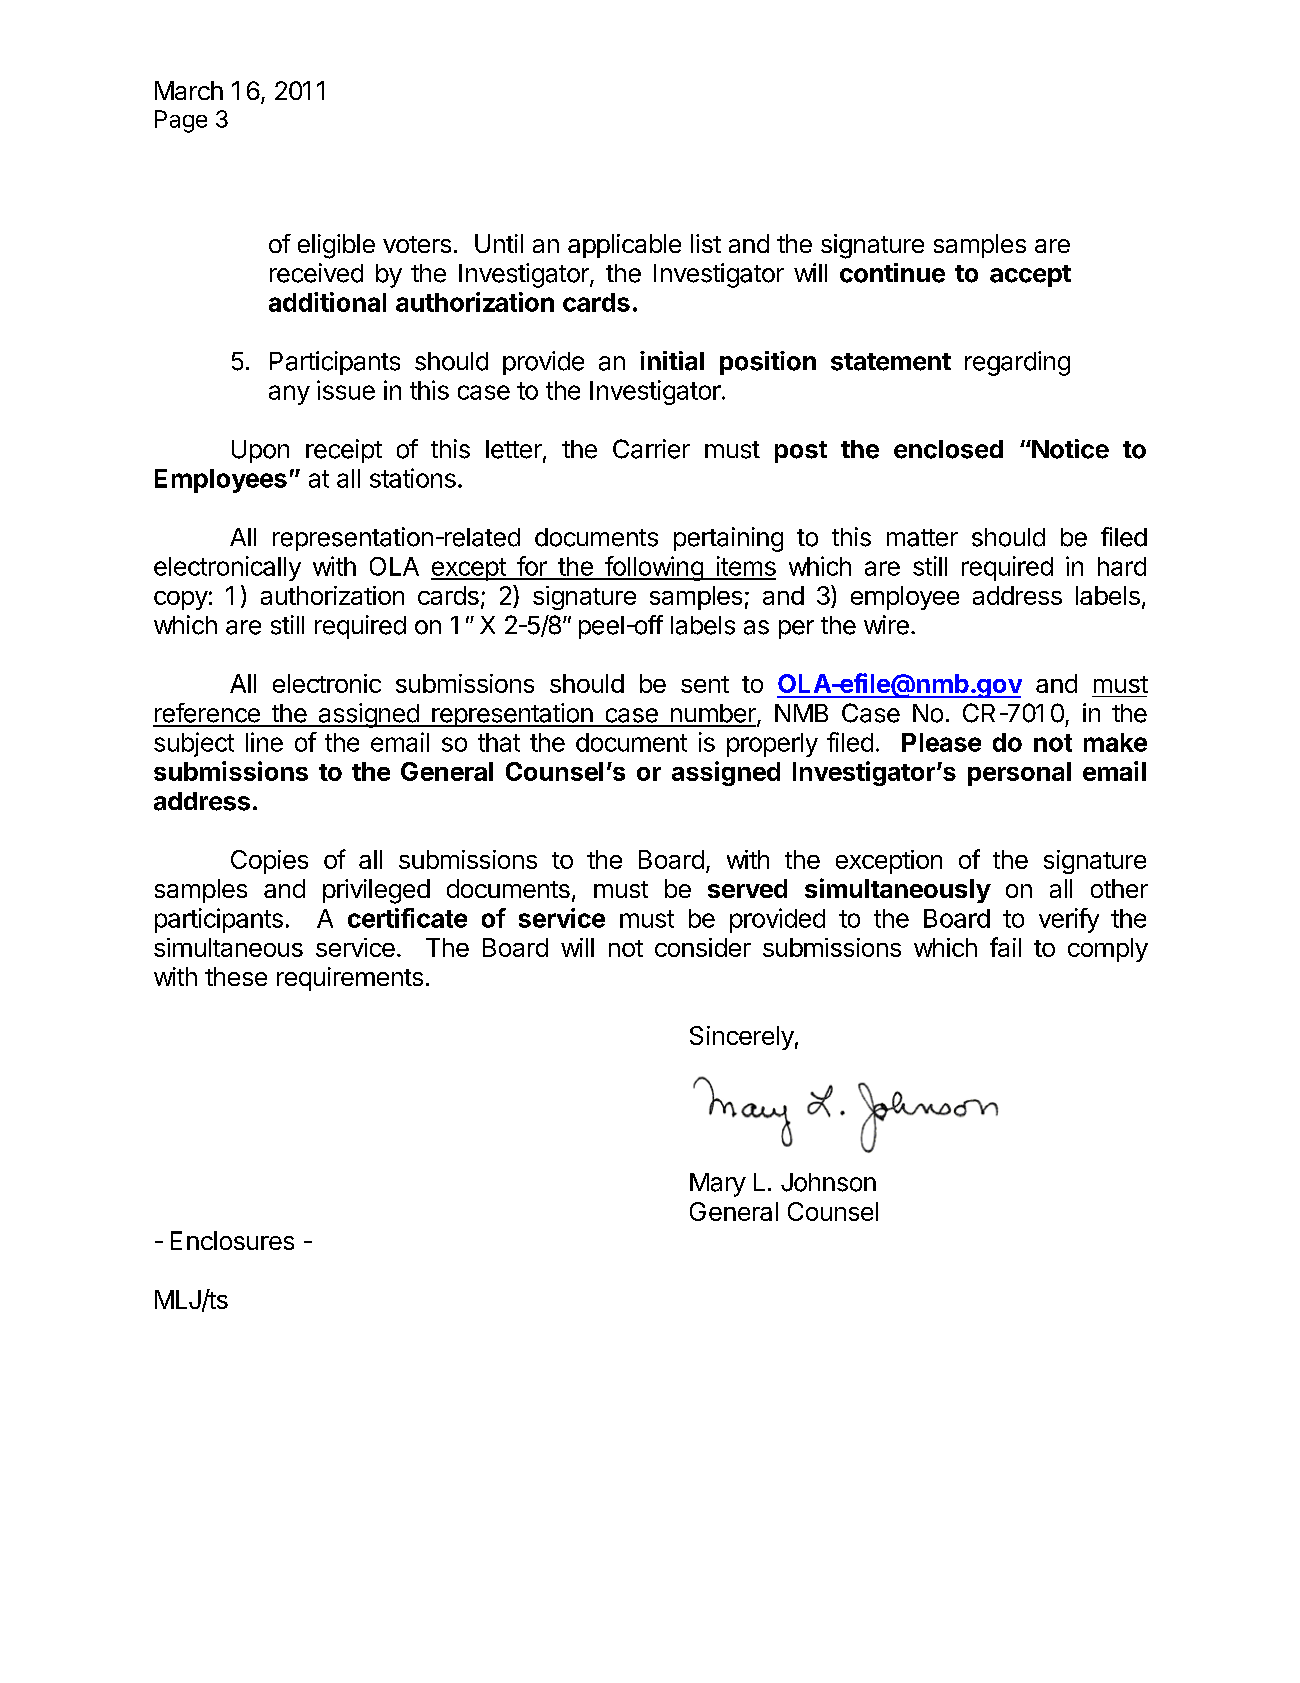  Describe the element at coordinates (703, 947) in the image. I see `consider` at that location.
